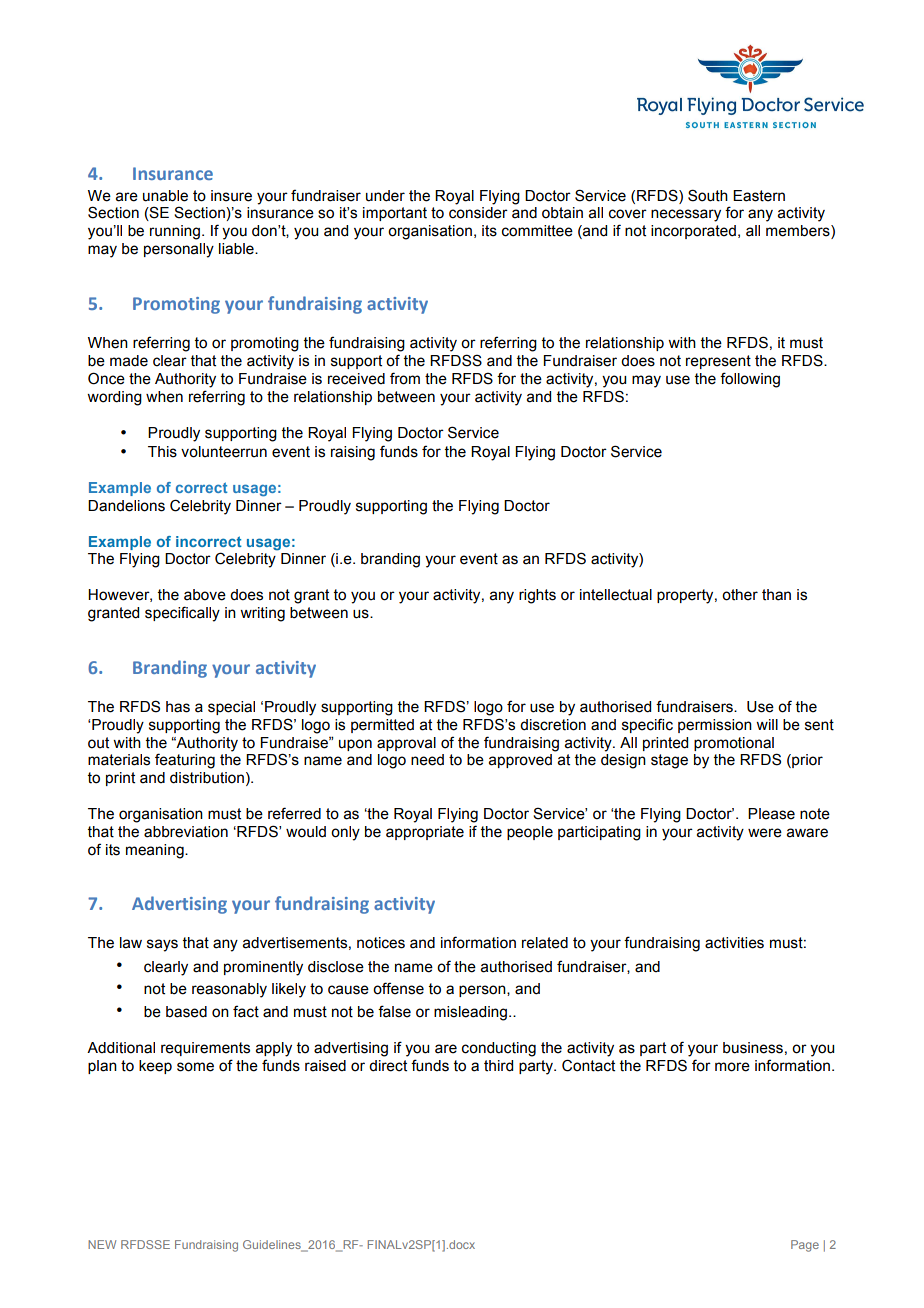 This page has height=1308, width=924. I want to click on third, so click(498, 1066).
